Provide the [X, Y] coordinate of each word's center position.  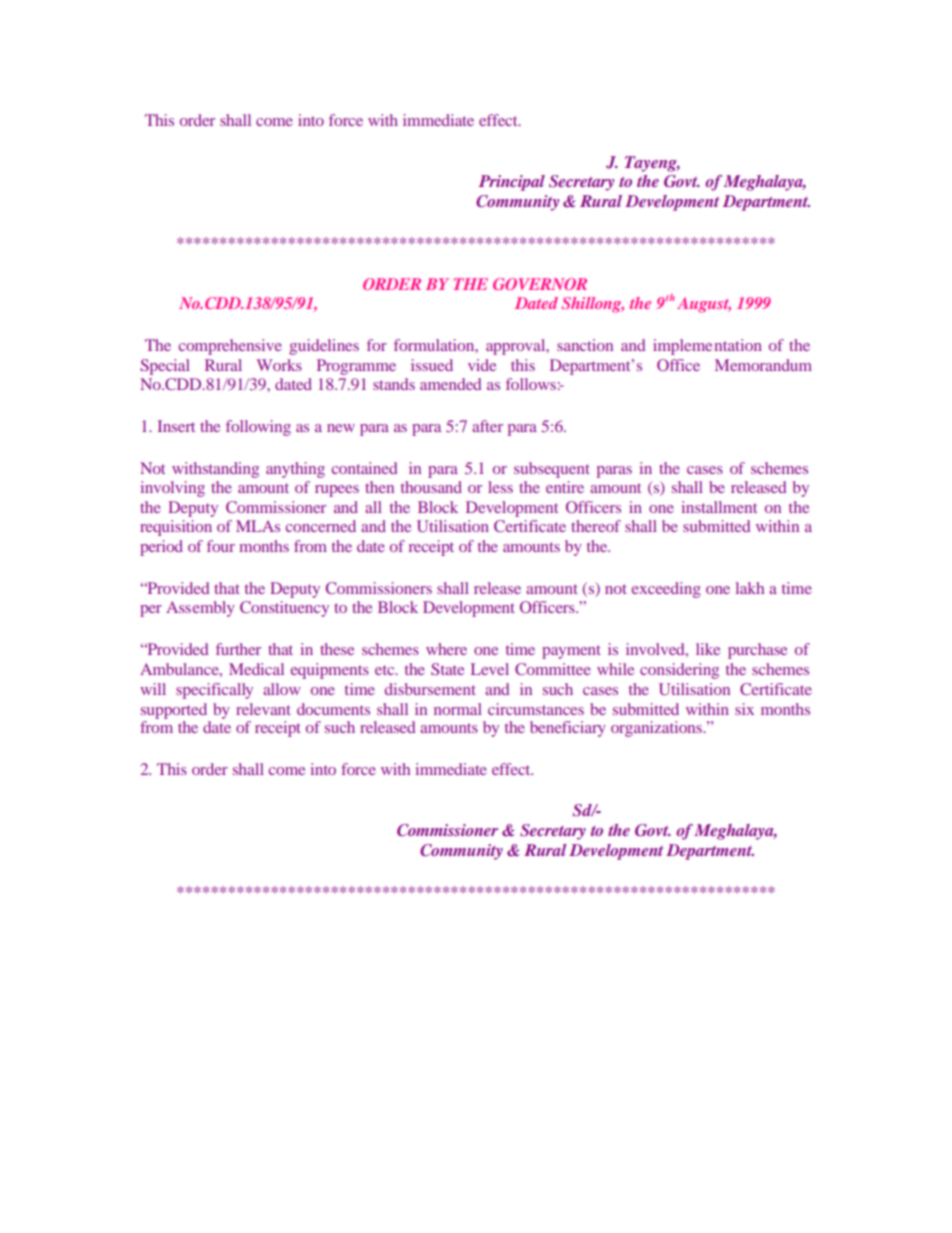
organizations [657, 729]
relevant [263, 709]
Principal [512, 183]
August [704, 305]
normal [458, 709]
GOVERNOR [540, 284]
